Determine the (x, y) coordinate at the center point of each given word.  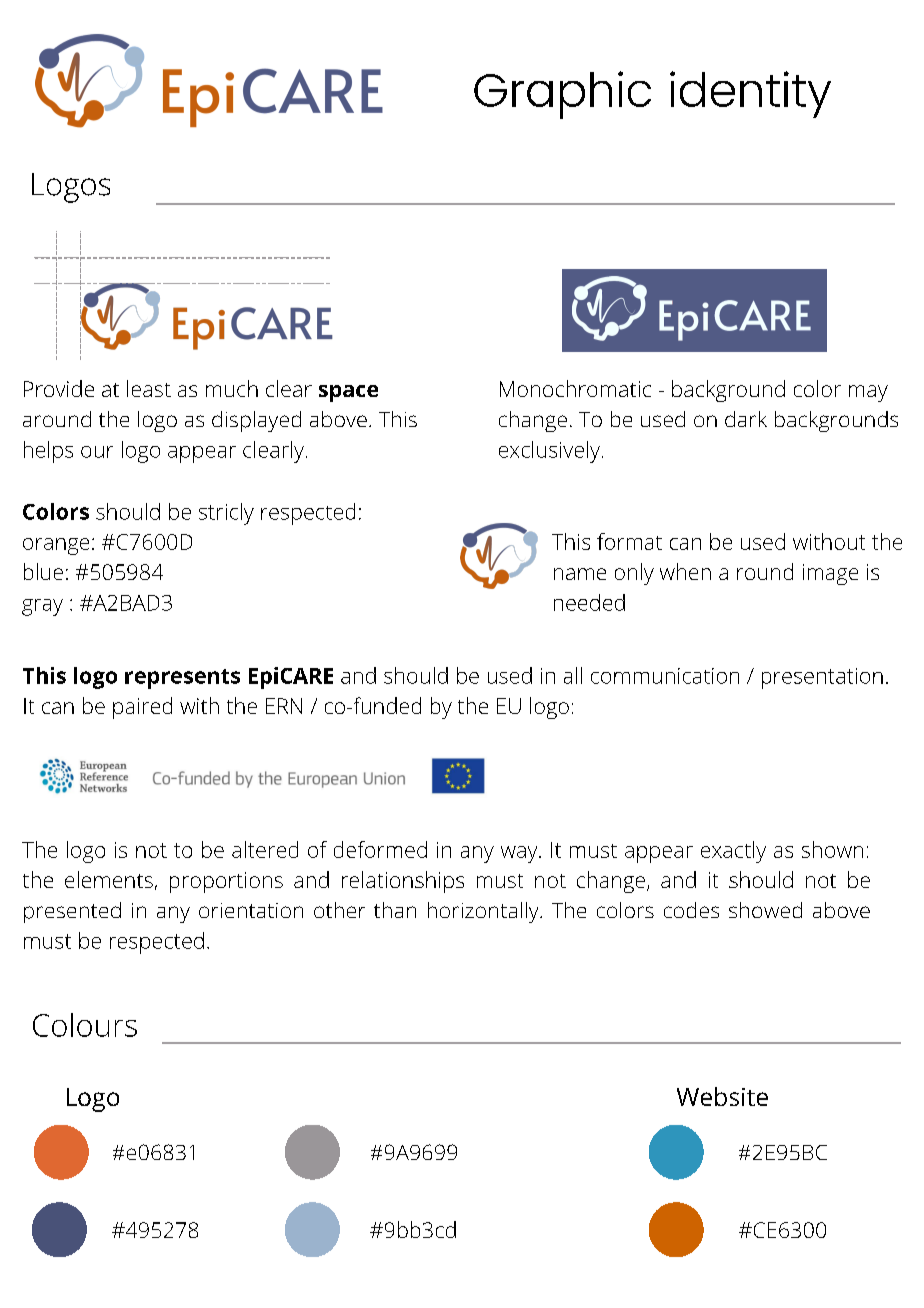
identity (750, 94)
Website (722, 1096)
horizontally (484, 912)
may (868, 393)
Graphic (562, 95)
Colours (85, 1025)
